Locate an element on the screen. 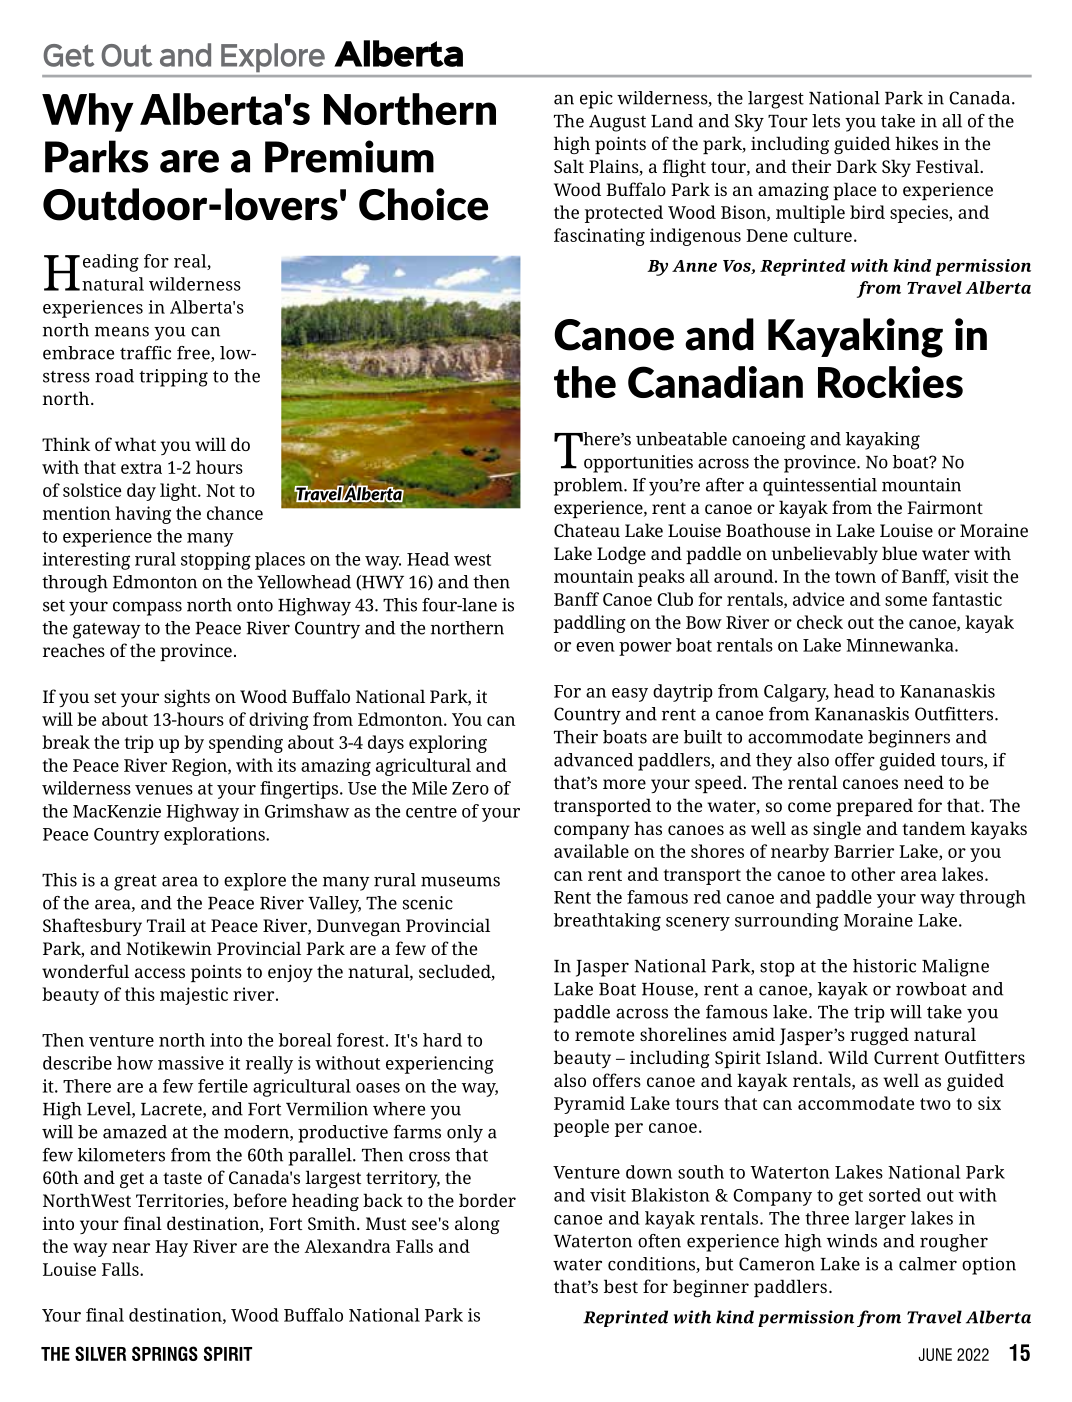 The image size is (1072, 1402). Why is located at coordinates (88, 112).
